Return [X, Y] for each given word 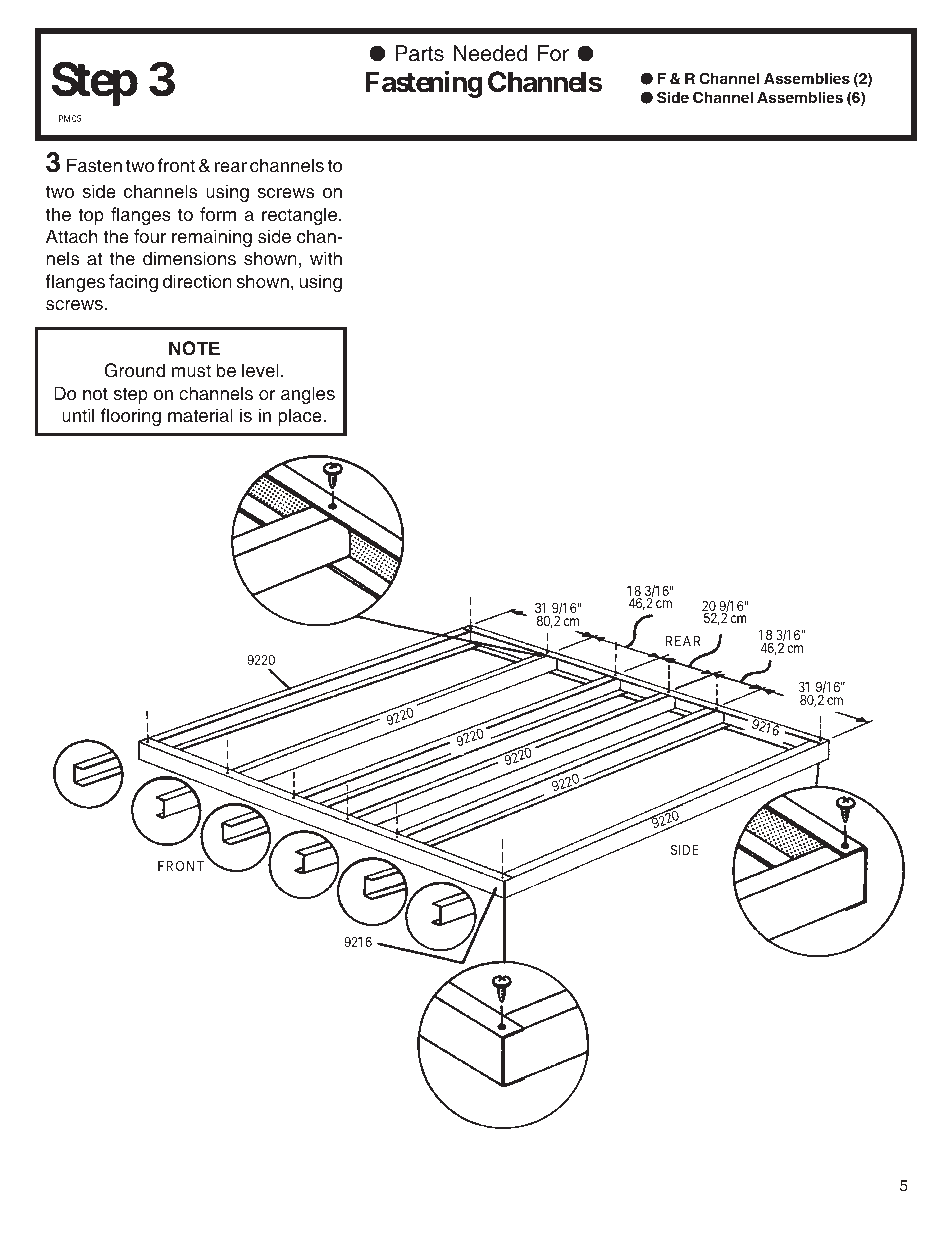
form [218, 214]
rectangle [301, 216]
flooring [131, 417]
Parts [419, 53]
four [150, 236]
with [326, 258]
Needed [490, 53]
